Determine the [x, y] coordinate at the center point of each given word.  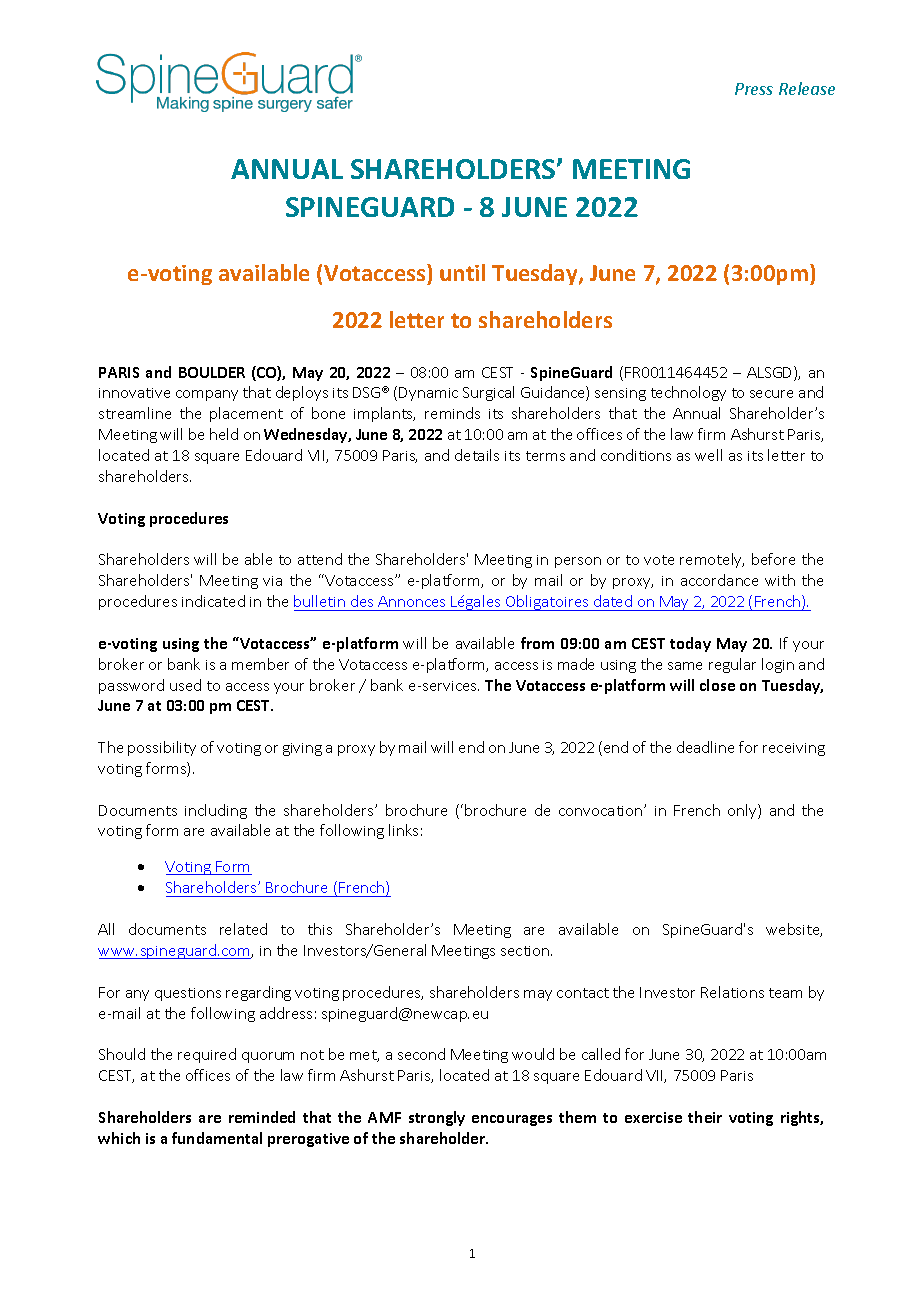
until [462, 272]
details [477, 455]
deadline [705, 747]
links [403, 830]
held [224, 434]
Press [754, 89]
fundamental [217, 1138]
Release [807, 88]
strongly [437, 1118]
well [708, 455]
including [216, 811]
